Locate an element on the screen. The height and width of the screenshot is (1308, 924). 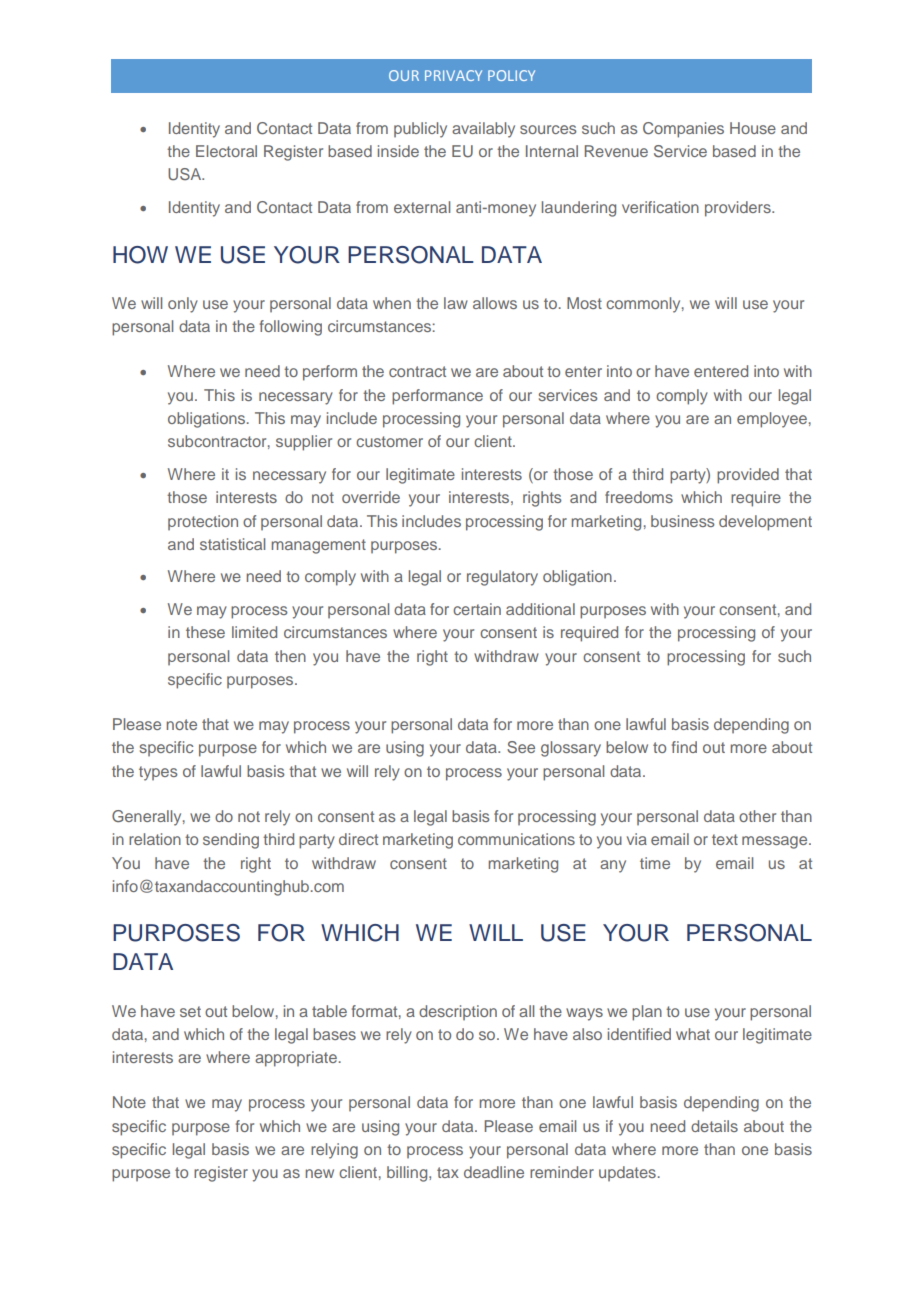
provided is located at coordinates (748, 476).
